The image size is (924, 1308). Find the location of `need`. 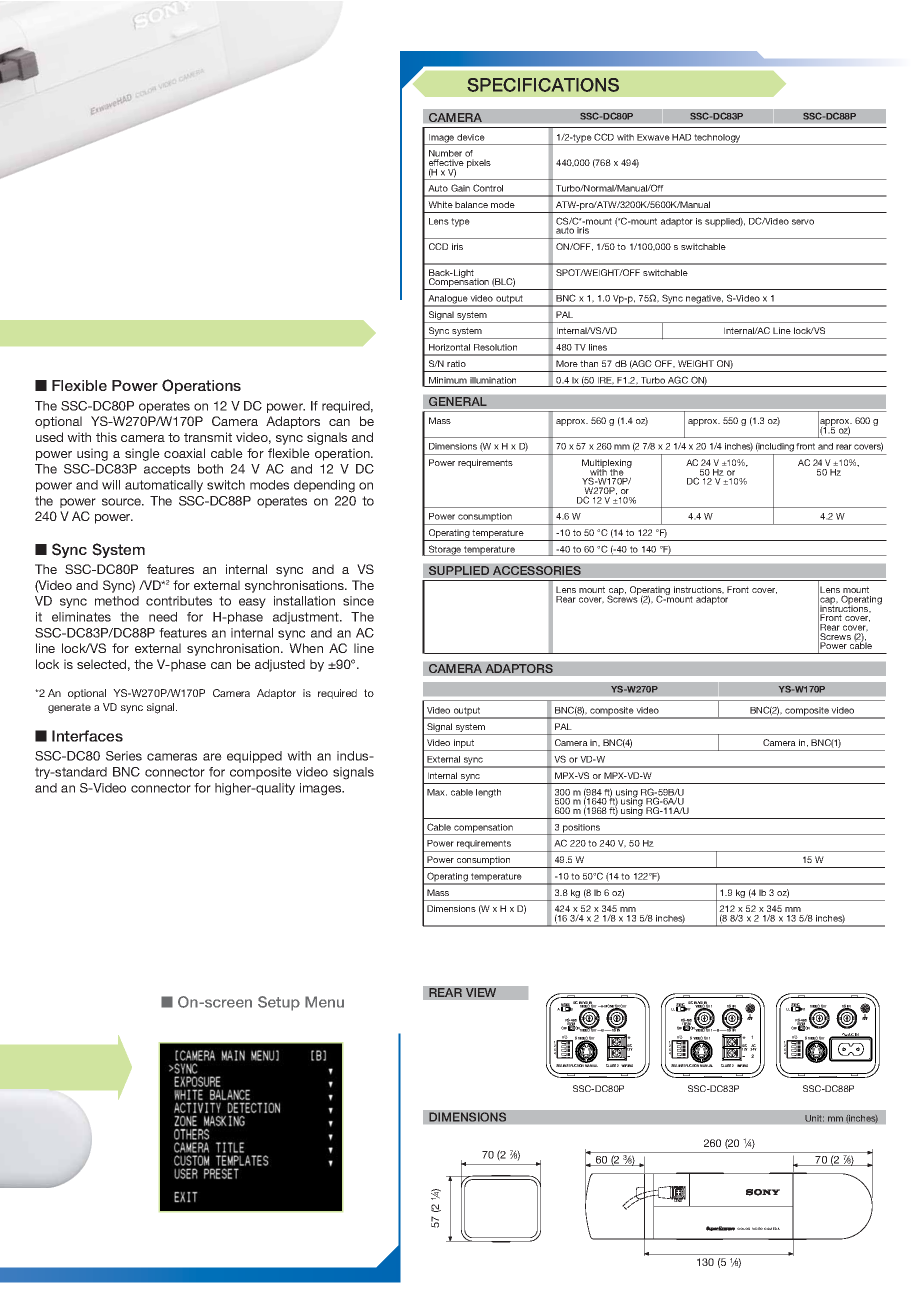

need is located at coordinates (163, 617).
